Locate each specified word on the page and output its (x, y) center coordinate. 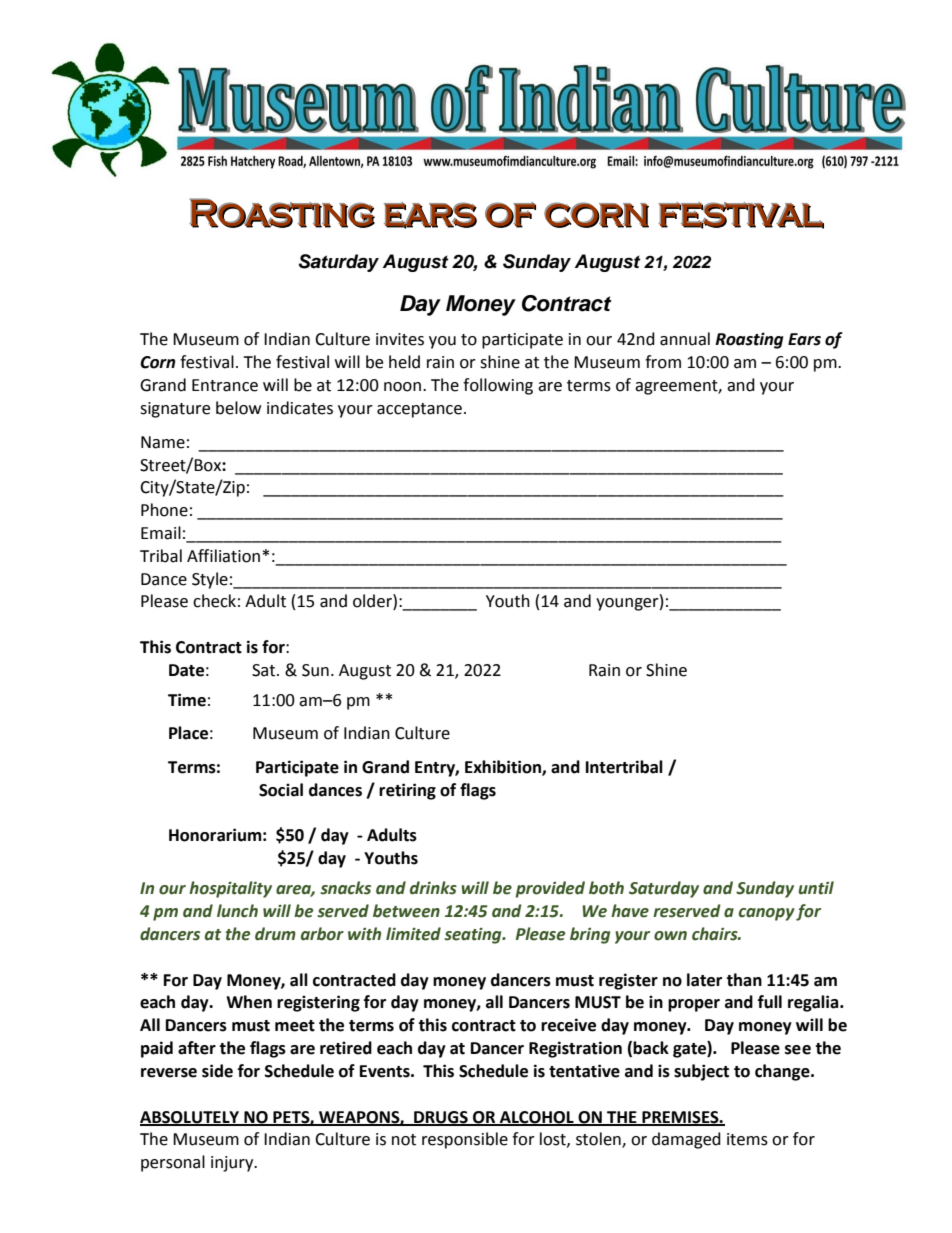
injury (233, 1164)
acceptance (419, 410)
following (498, 386)
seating (474, 935)
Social (281, 790)
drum (275, 934)
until (816, 888)
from (663, 362)
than (744, 980)
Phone (164, 510)
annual (685, 339)
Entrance (225, 385)
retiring (407, 791)
